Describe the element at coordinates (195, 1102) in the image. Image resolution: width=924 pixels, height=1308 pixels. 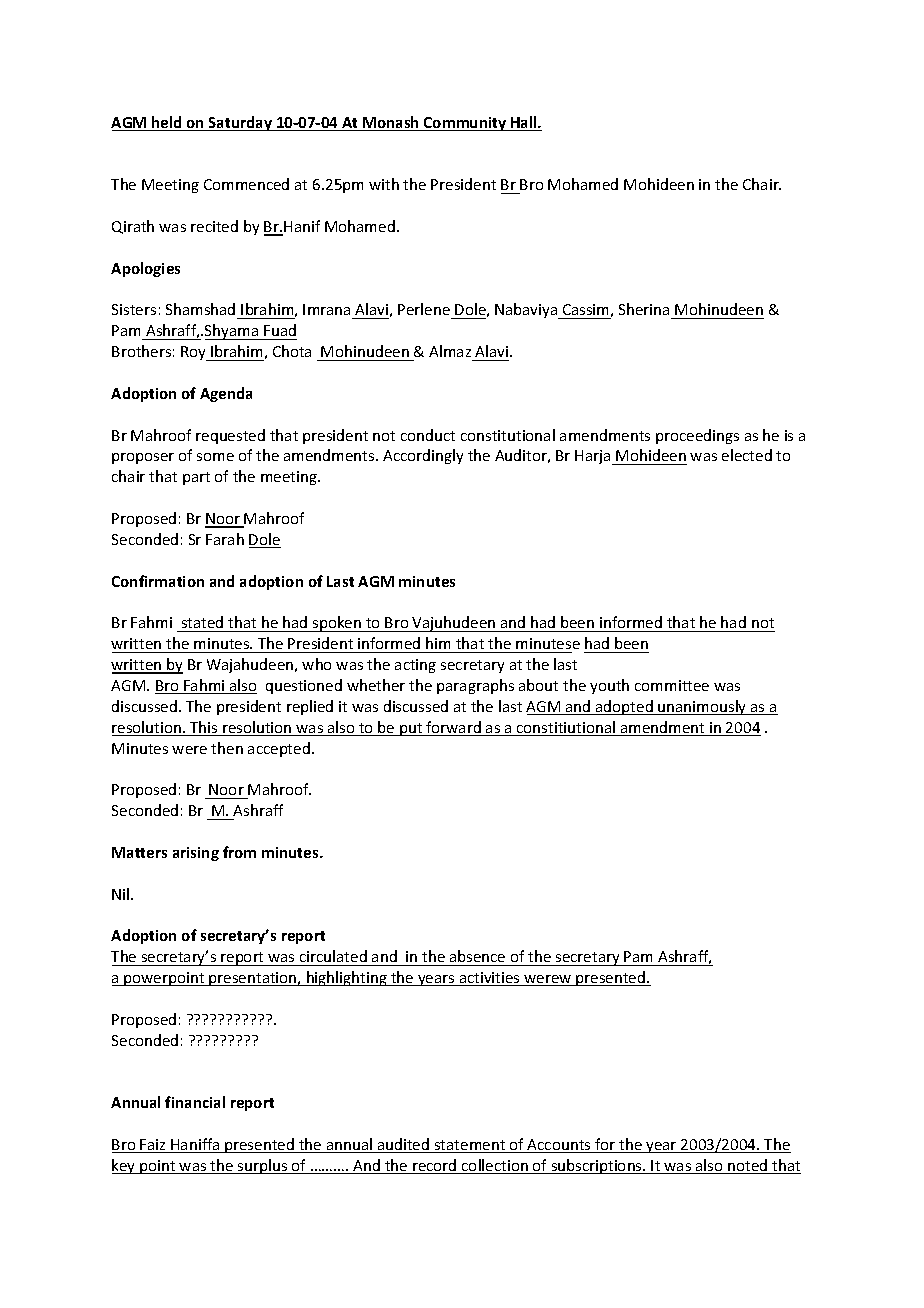
I see `financial` at that location.
